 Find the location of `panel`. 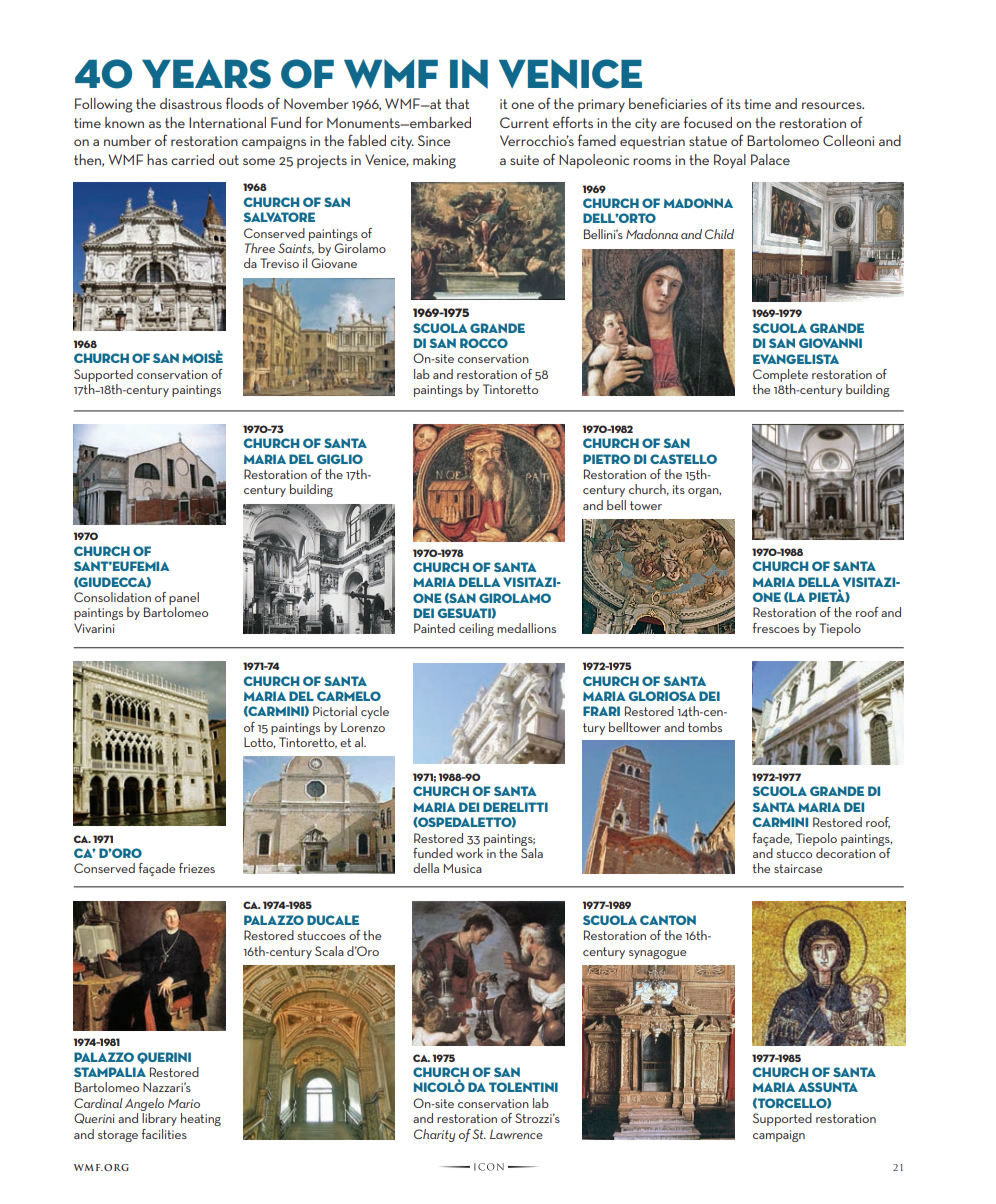

panel is located at coordinates (184, 598).
